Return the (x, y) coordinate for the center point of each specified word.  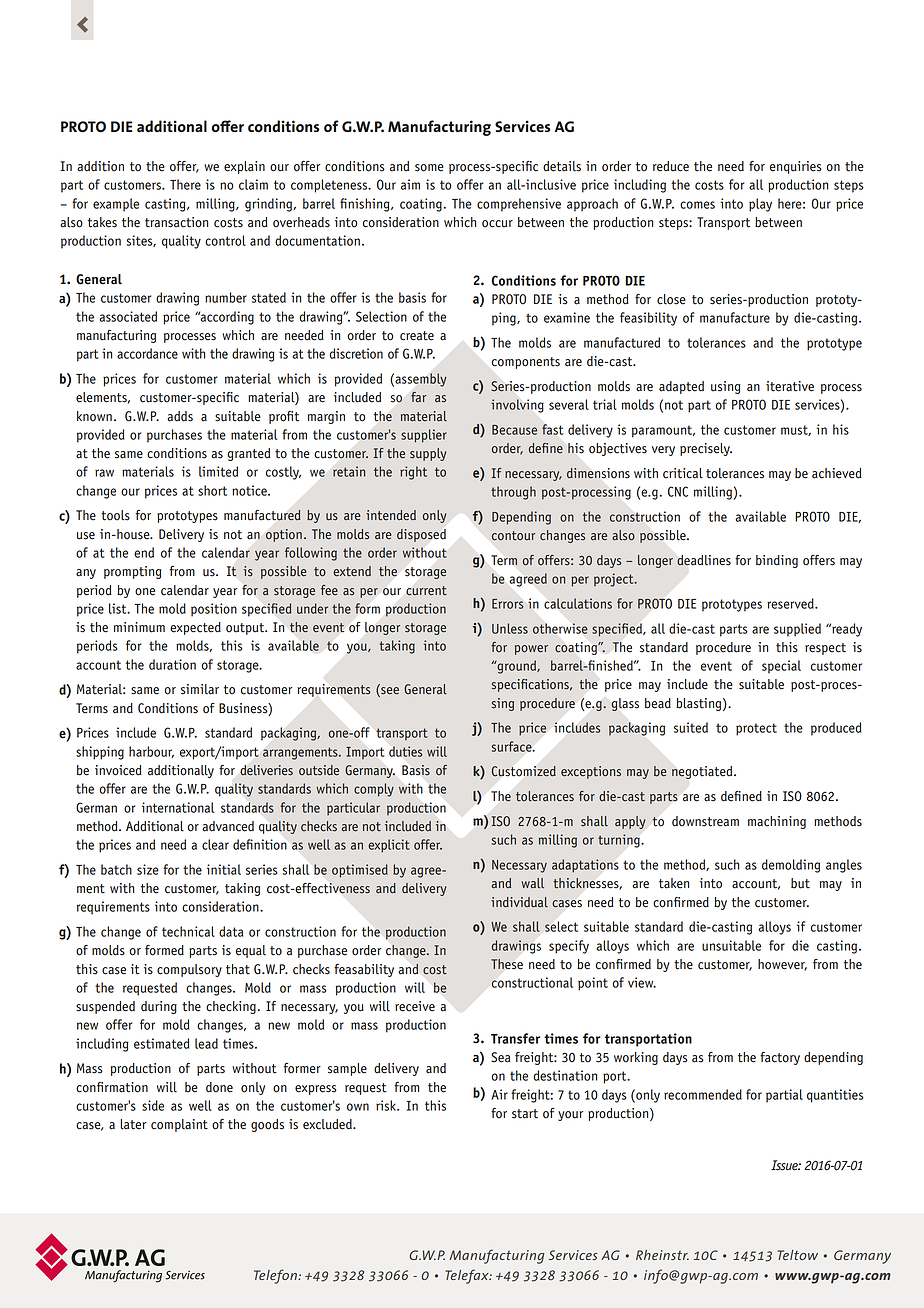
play (760, 205)
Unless (510, 628)
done (219, 1087)
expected (195, 628)
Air (499, 1094)
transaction (176, 222)
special (781, 667)
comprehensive (519, 205)
